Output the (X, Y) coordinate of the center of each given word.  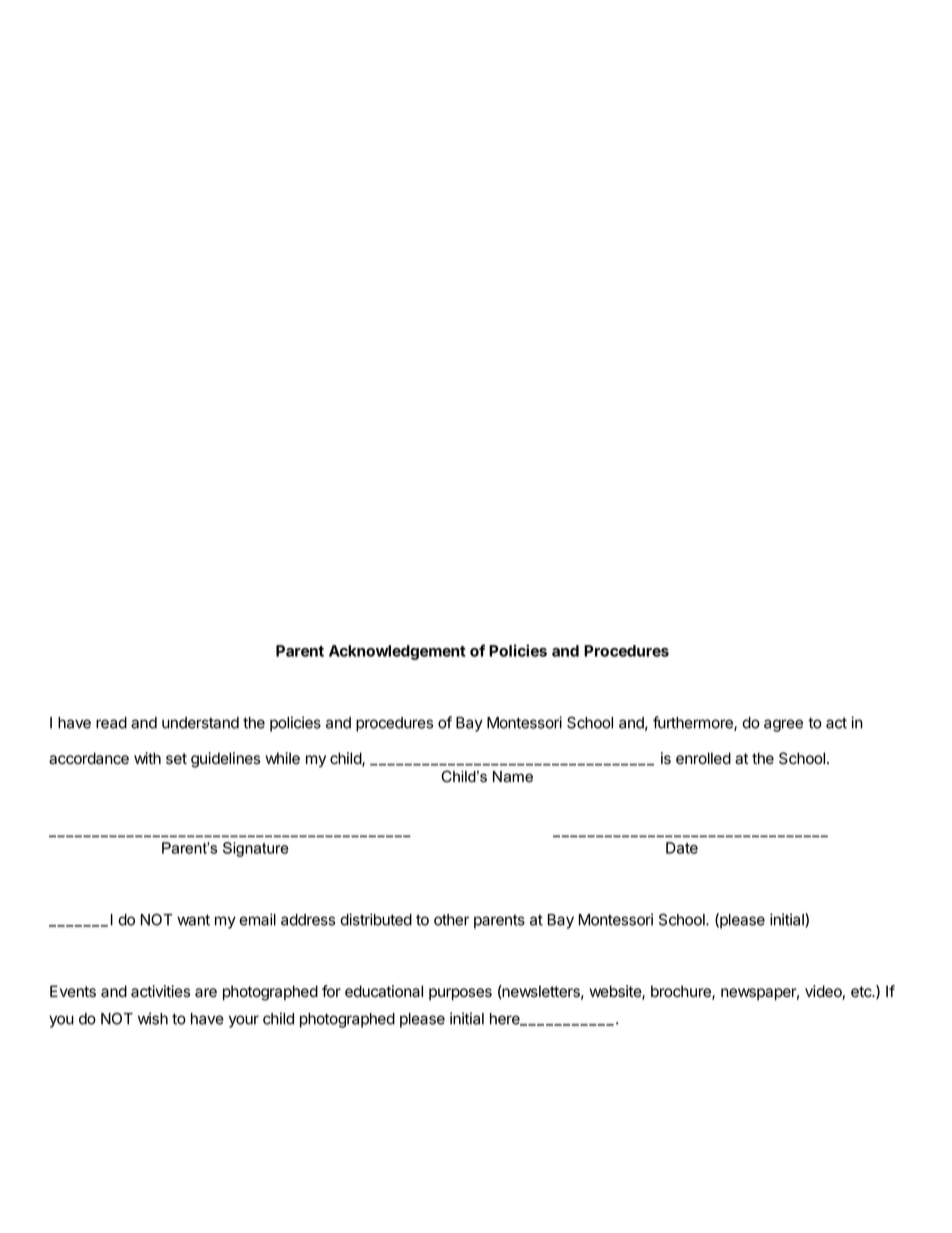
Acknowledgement (397, 652)
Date (682, 848)
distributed (376, 919)
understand (200, 723)
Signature (255, 849)
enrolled (703, 758)
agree (783, 725)
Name (513, 777)
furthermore (694, 723)
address (308, 920)
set (176, 759)
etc (862, 992)
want (193, 920)
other (451, 920)
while (282, 758)
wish (153, 1018)
